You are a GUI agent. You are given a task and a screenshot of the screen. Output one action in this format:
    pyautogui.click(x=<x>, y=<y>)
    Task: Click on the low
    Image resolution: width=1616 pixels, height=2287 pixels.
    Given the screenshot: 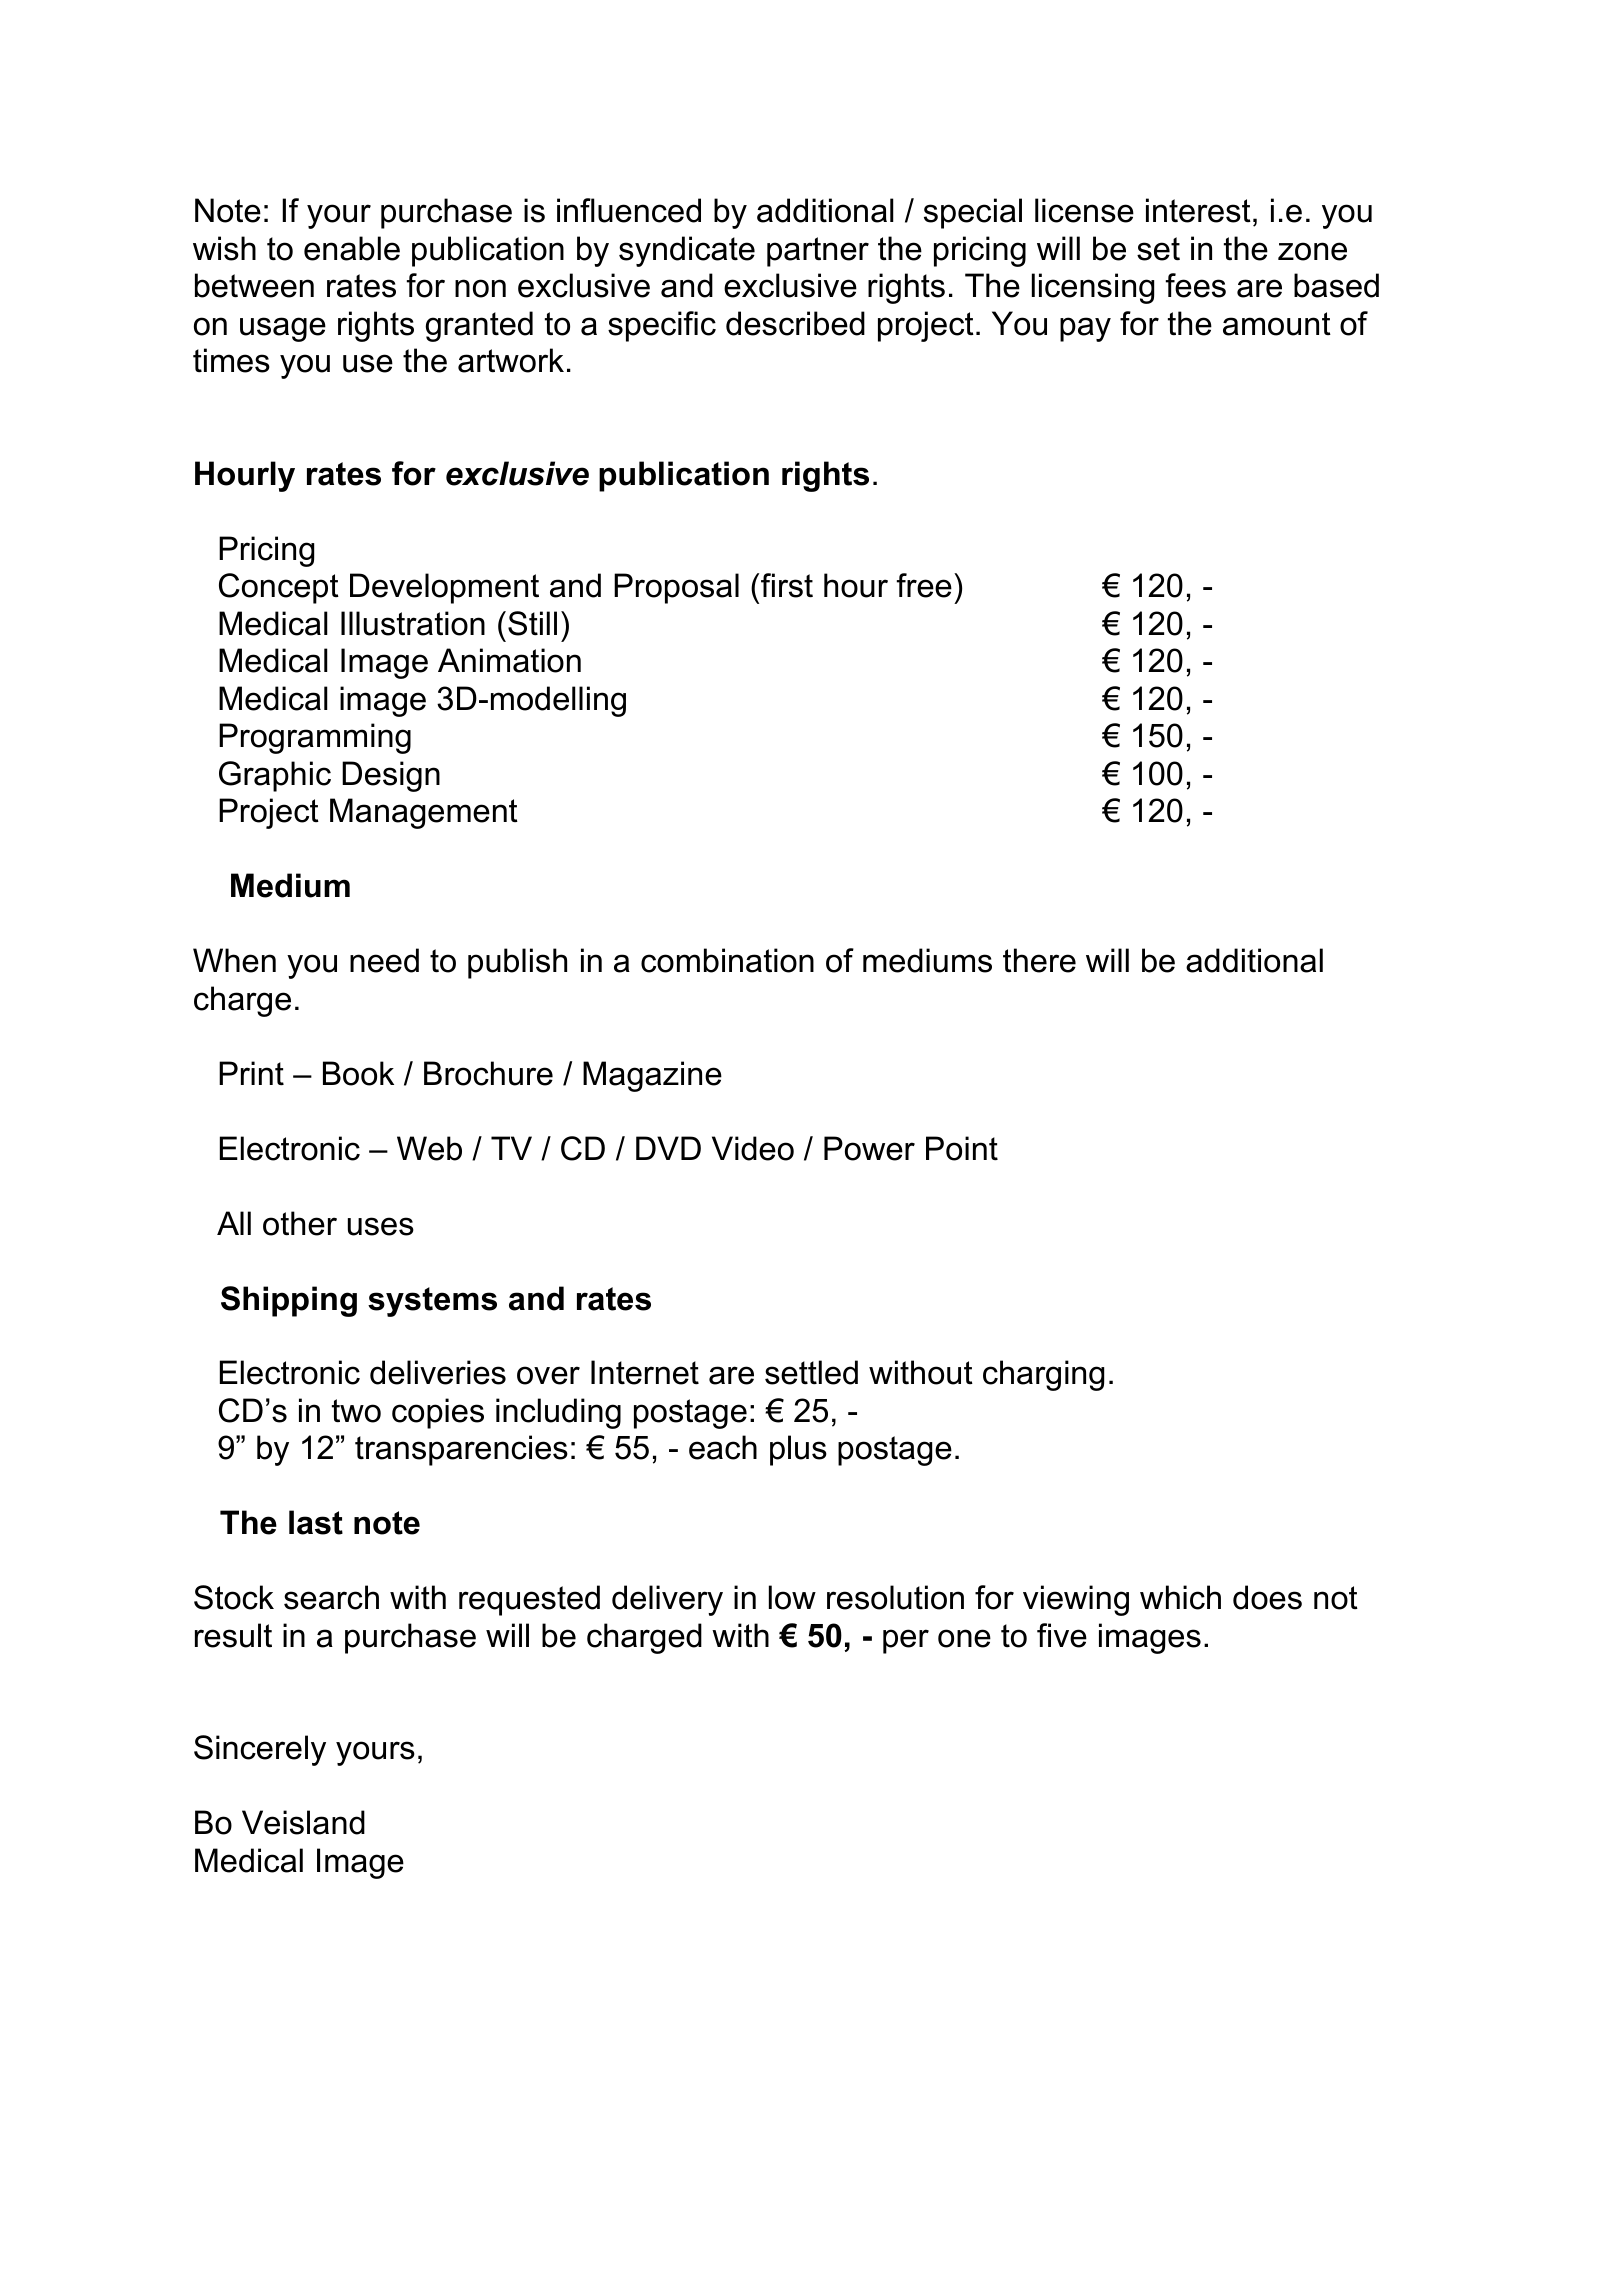 What is the action you would take?
    pyautogui.click(x=792, y=1597)
